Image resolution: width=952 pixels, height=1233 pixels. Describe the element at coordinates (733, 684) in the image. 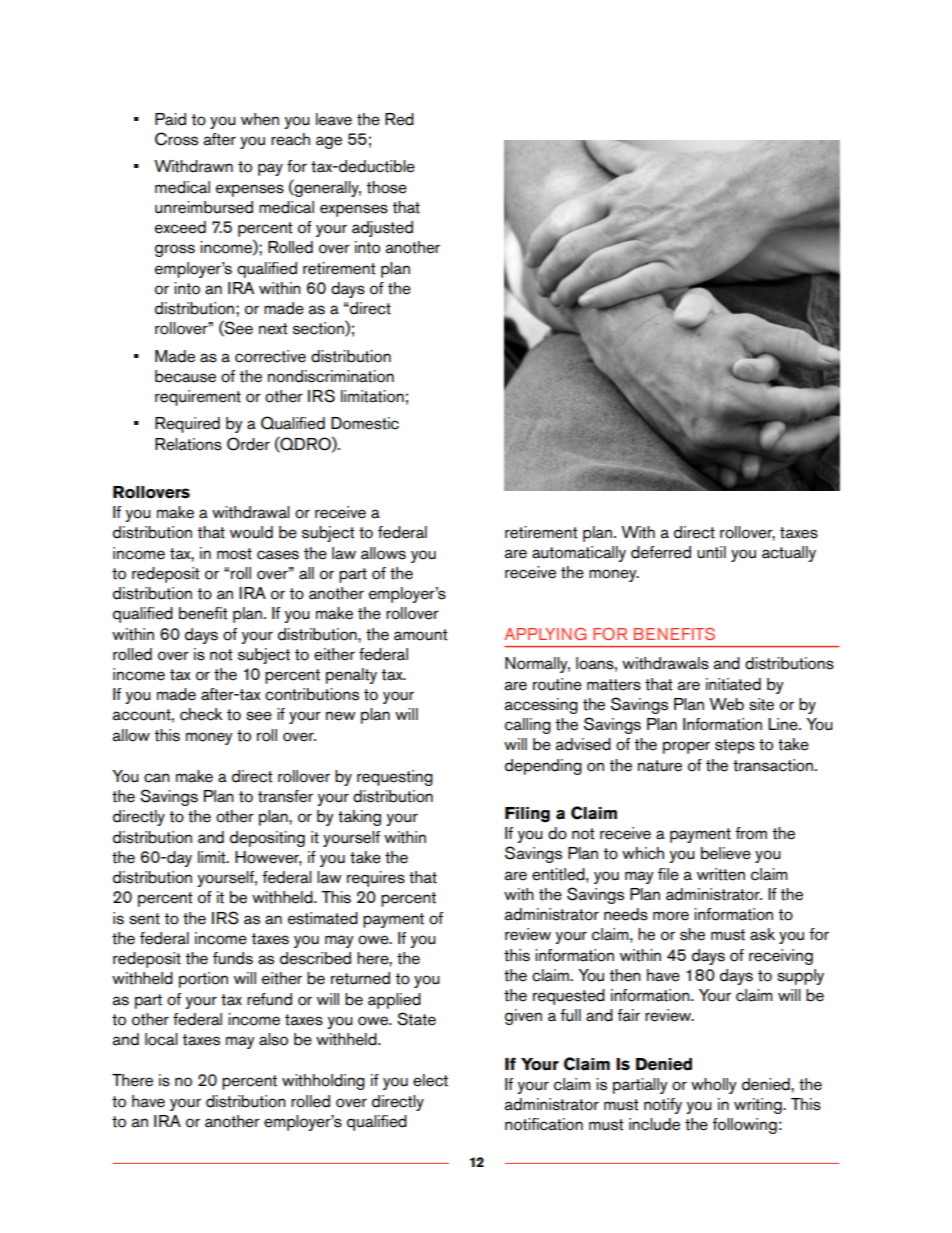

I see `initiated` at that location.
